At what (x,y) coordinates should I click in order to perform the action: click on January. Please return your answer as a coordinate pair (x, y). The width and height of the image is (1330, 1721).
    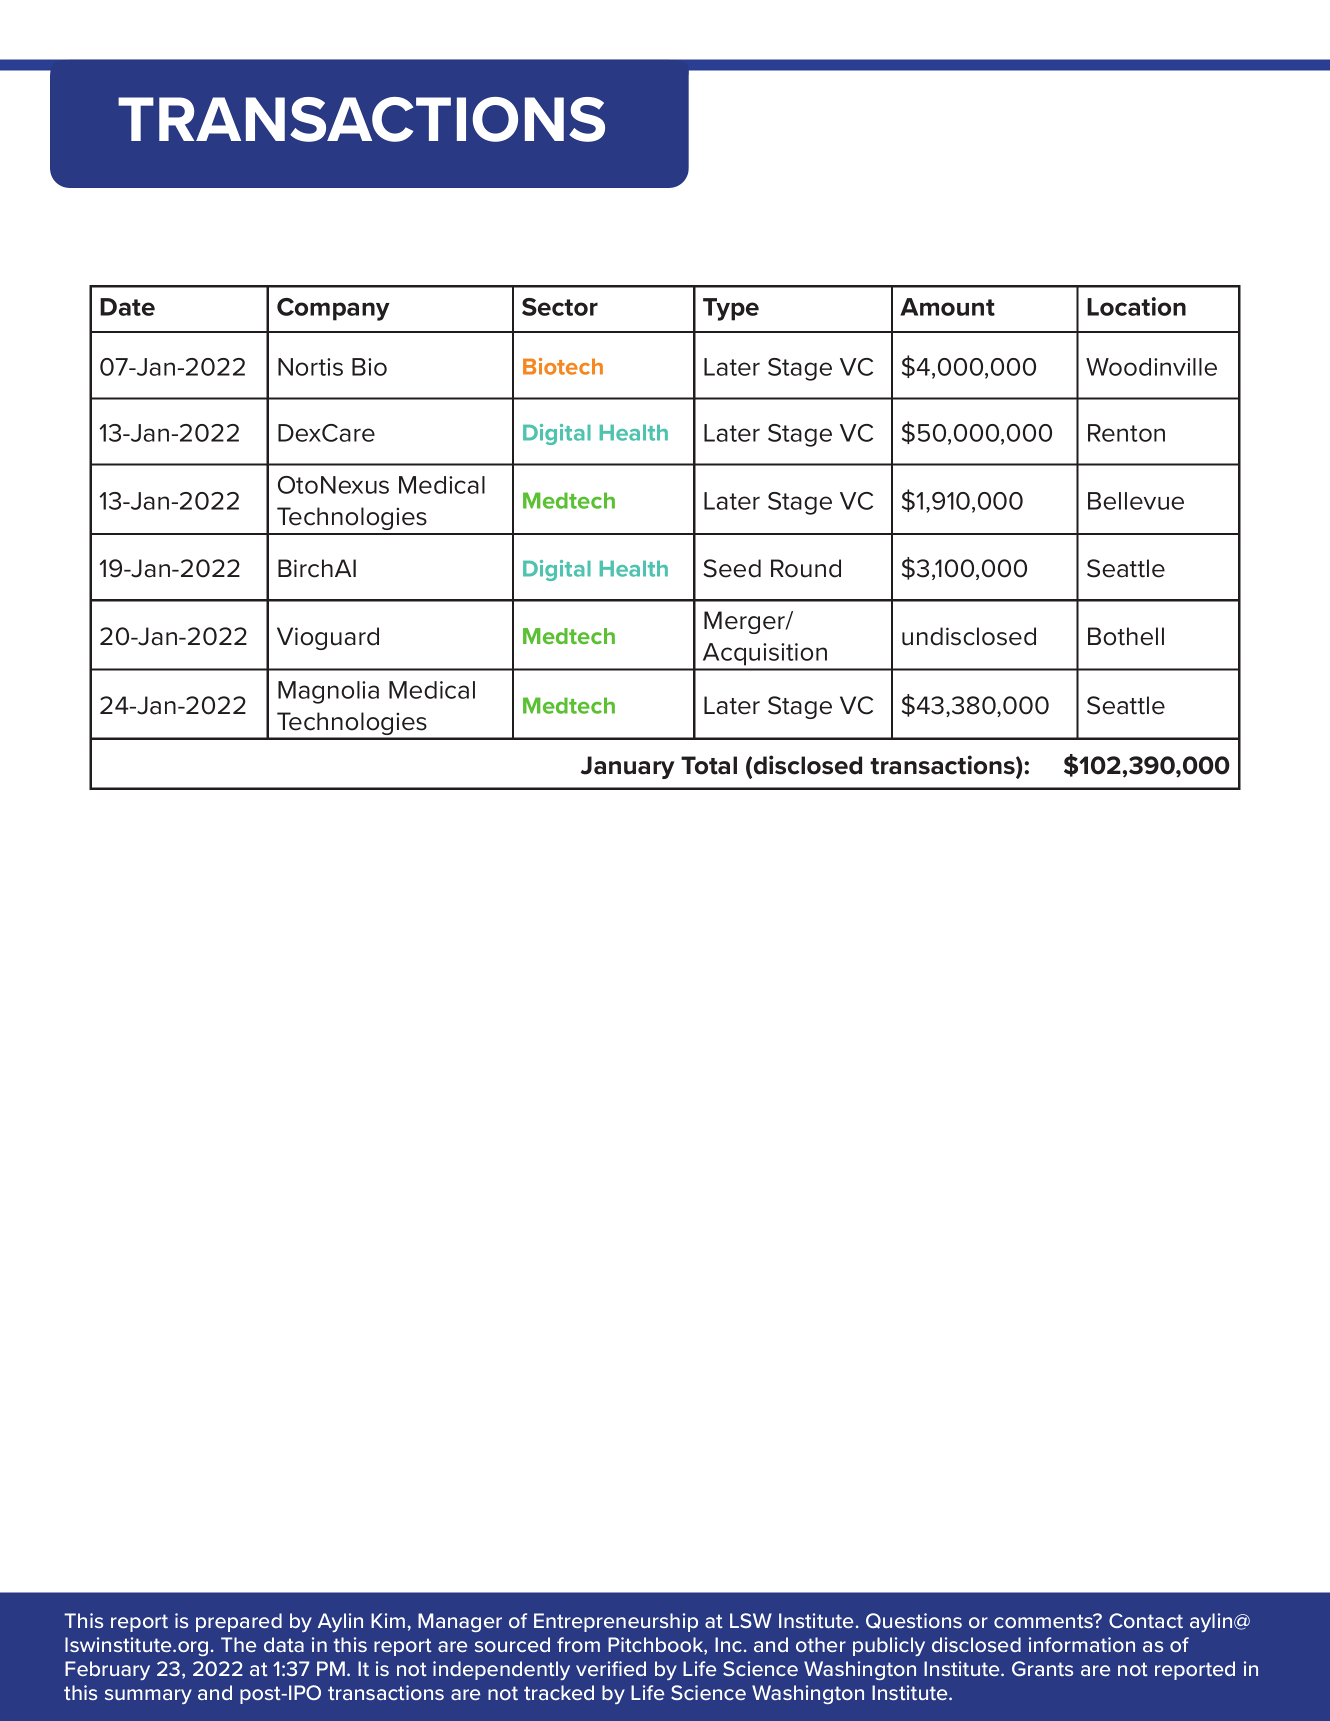
    Looking at the image, I should click on (628, 767).
